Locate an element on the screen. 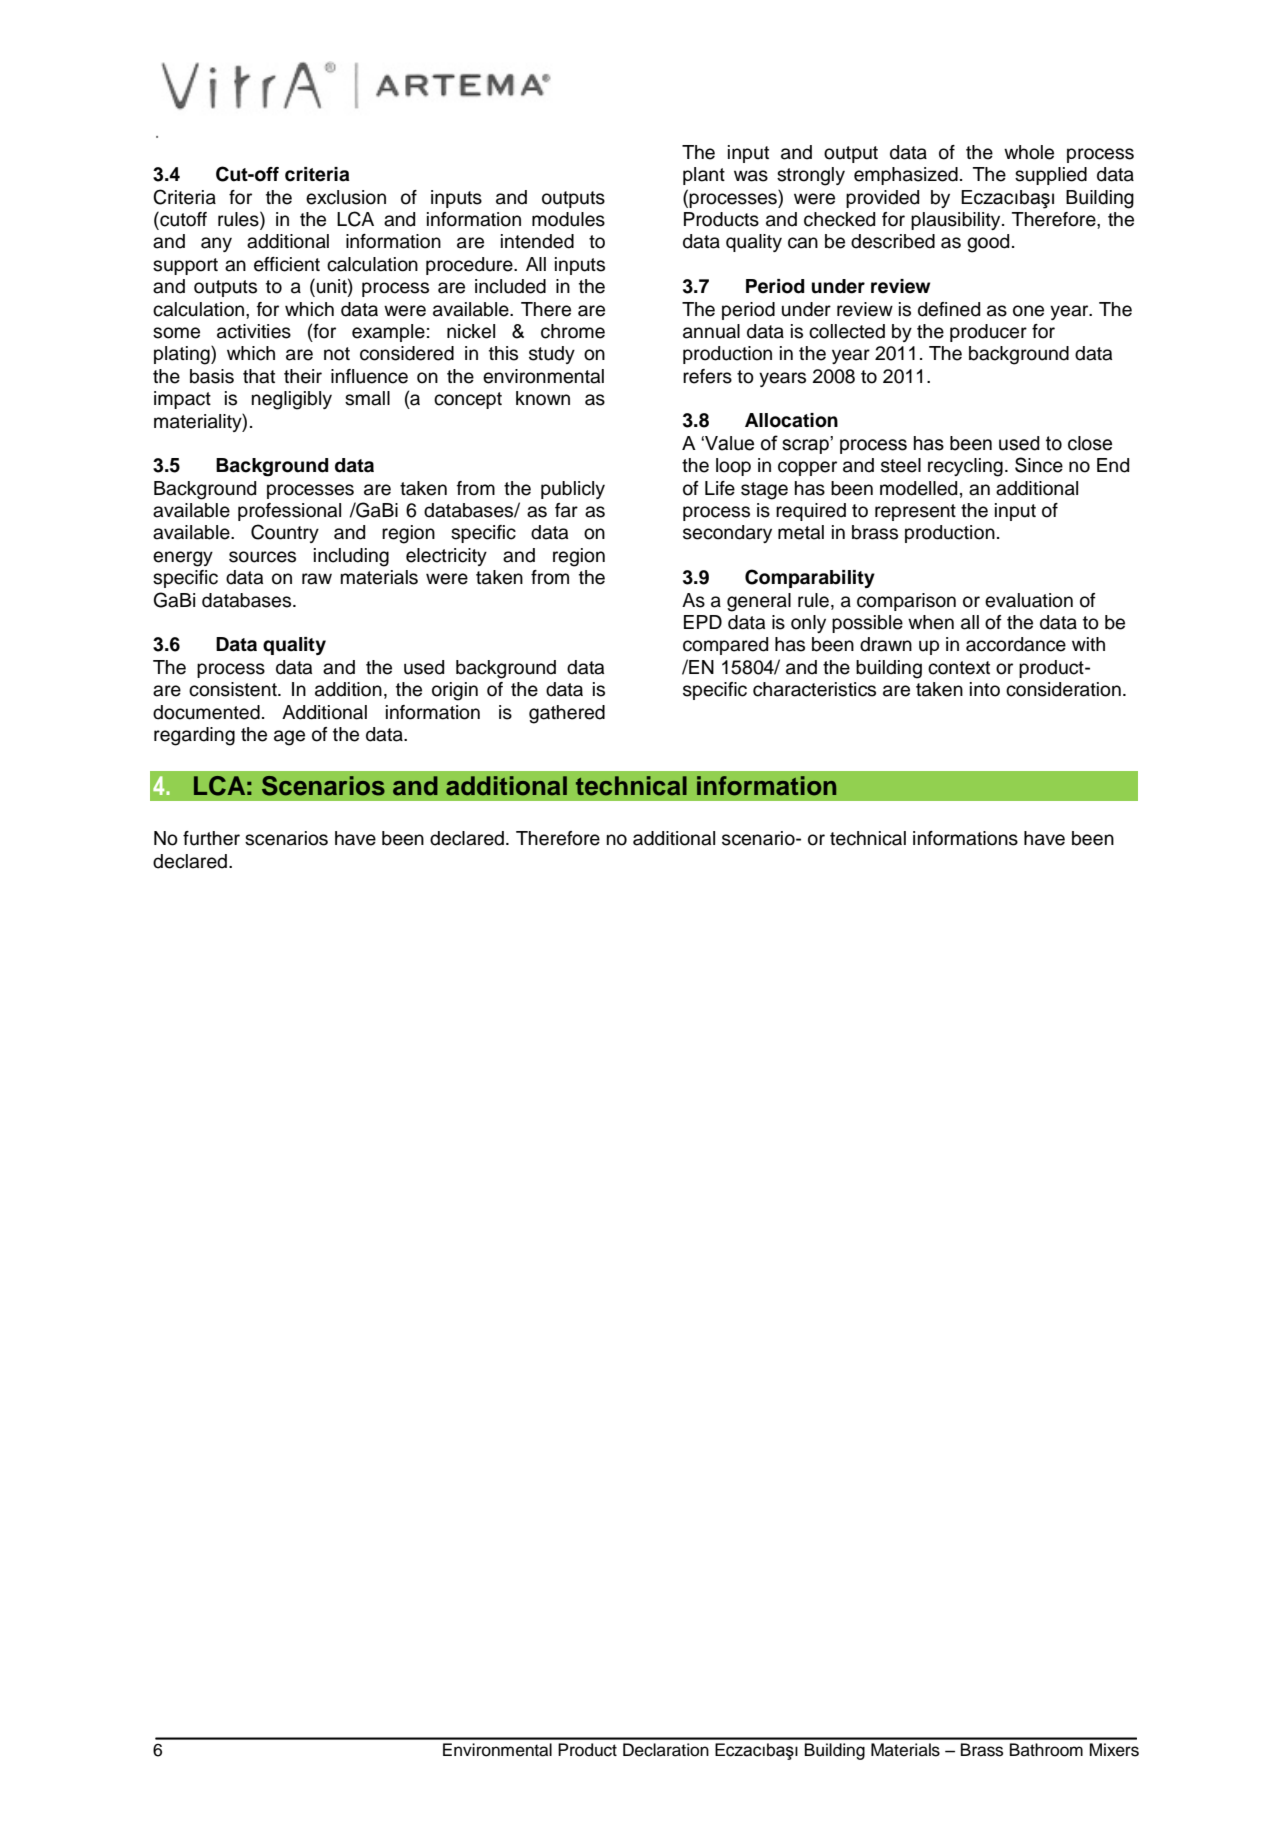 Image resolution: width=1288 pixels, height=1821 pixels. documented is located at coordinates (206, 712).
